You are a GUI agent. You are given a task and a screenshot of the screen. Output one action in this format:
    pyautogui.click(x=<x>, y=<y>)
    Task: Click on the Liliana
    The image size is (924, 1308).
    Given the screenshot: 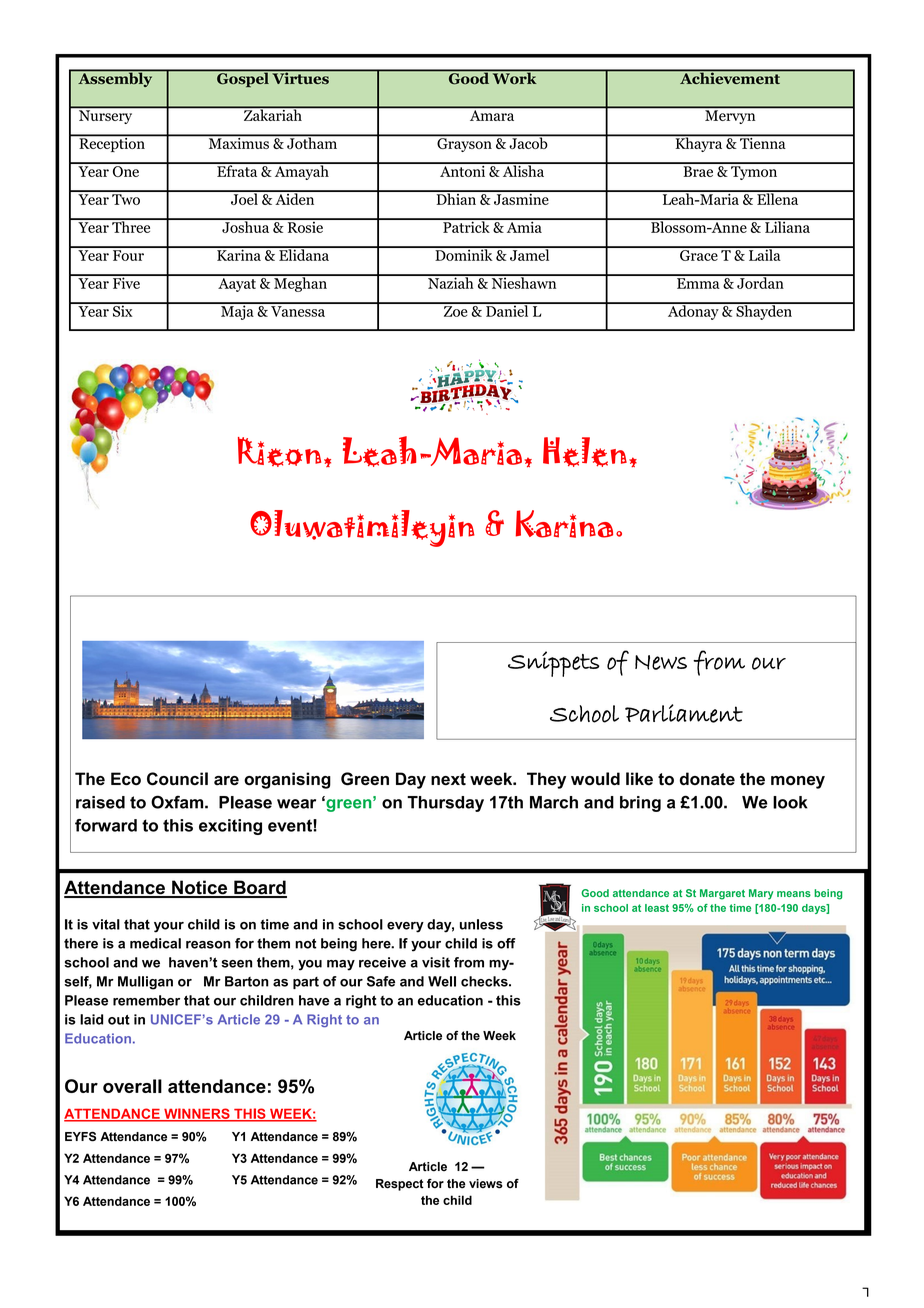 What is the action you would take?
    pyautogui.click(x=787, y=226)
